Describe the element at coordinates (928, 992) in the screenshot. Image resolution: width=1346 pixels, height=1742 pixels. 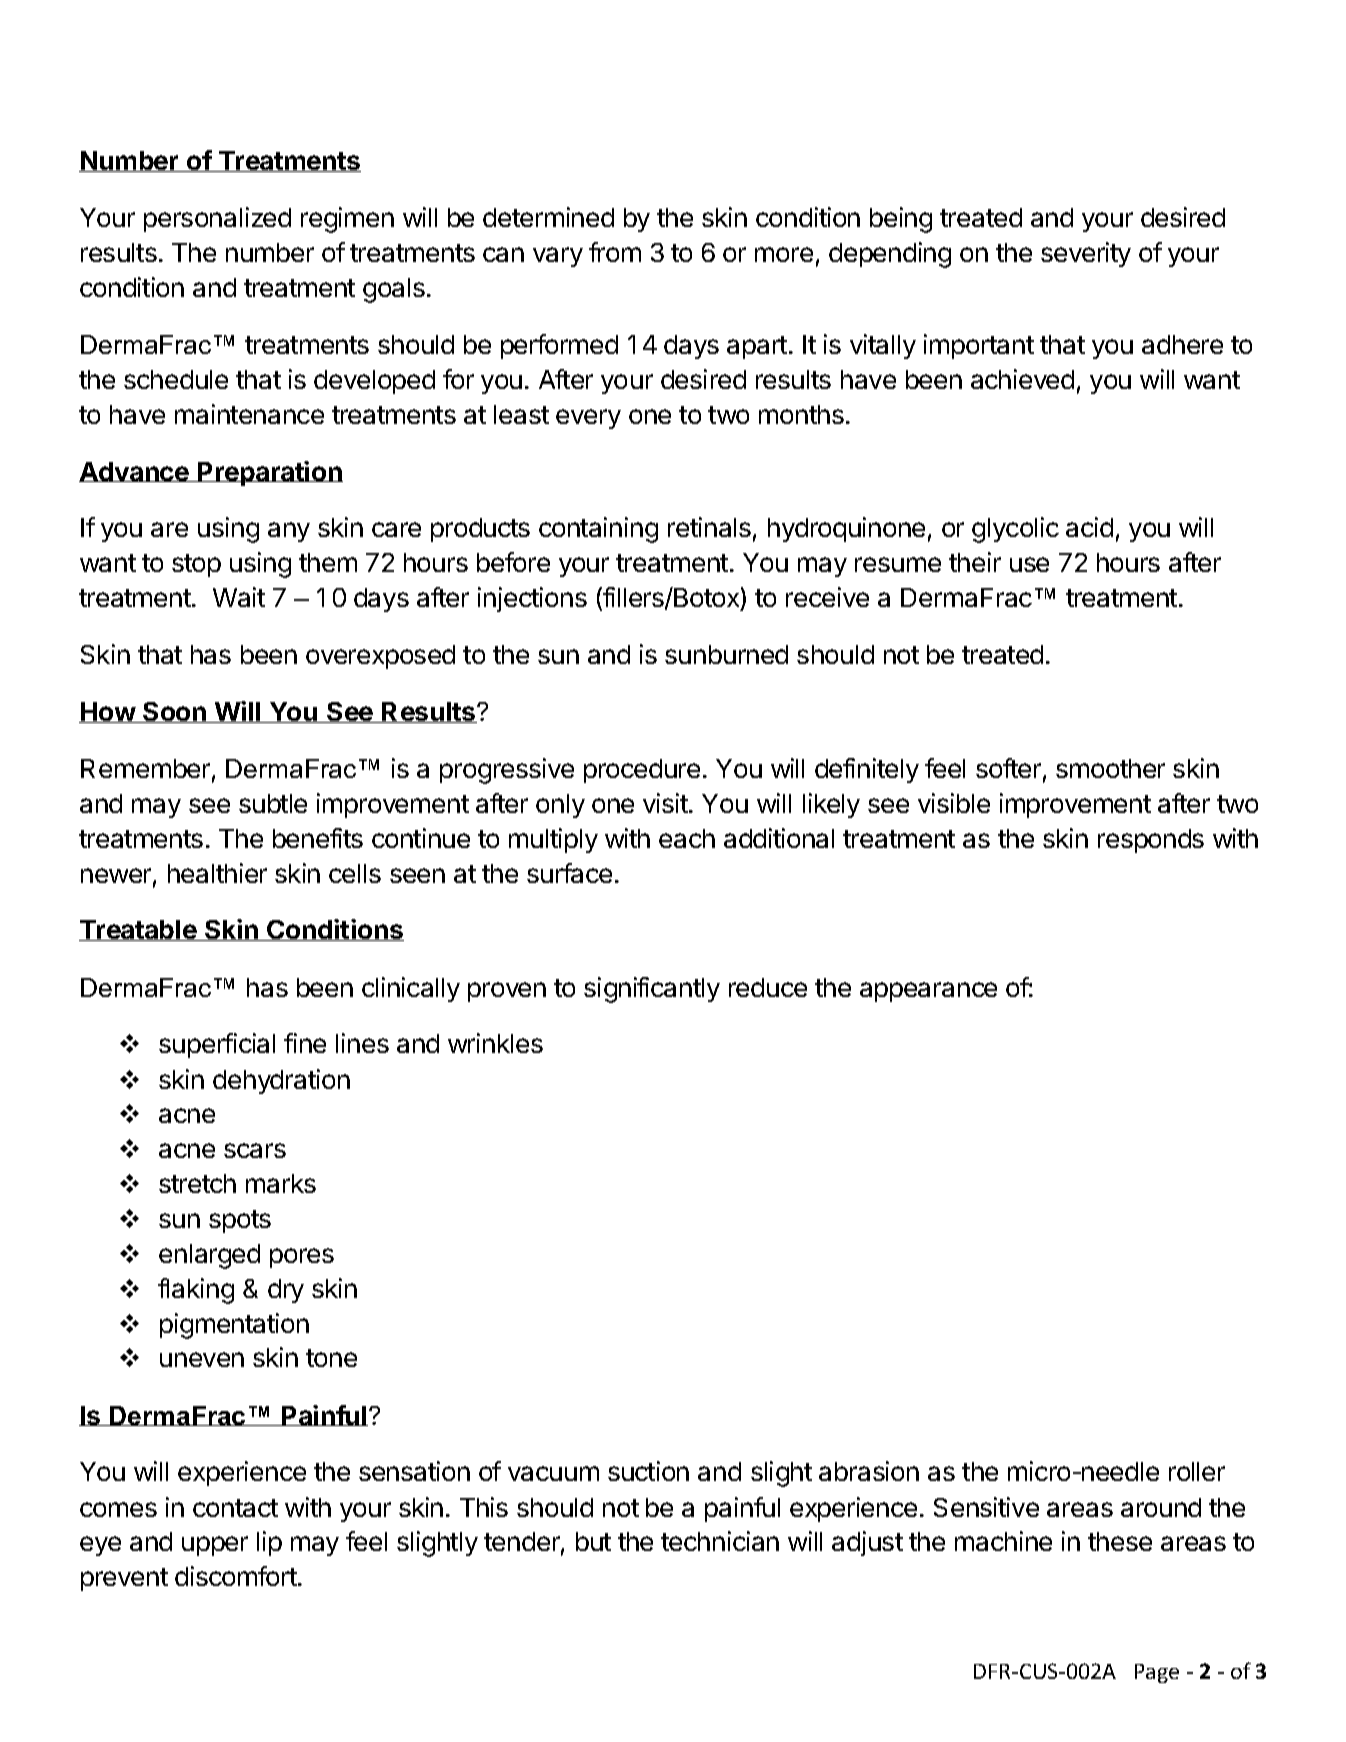
I see `appearance` at that location.
